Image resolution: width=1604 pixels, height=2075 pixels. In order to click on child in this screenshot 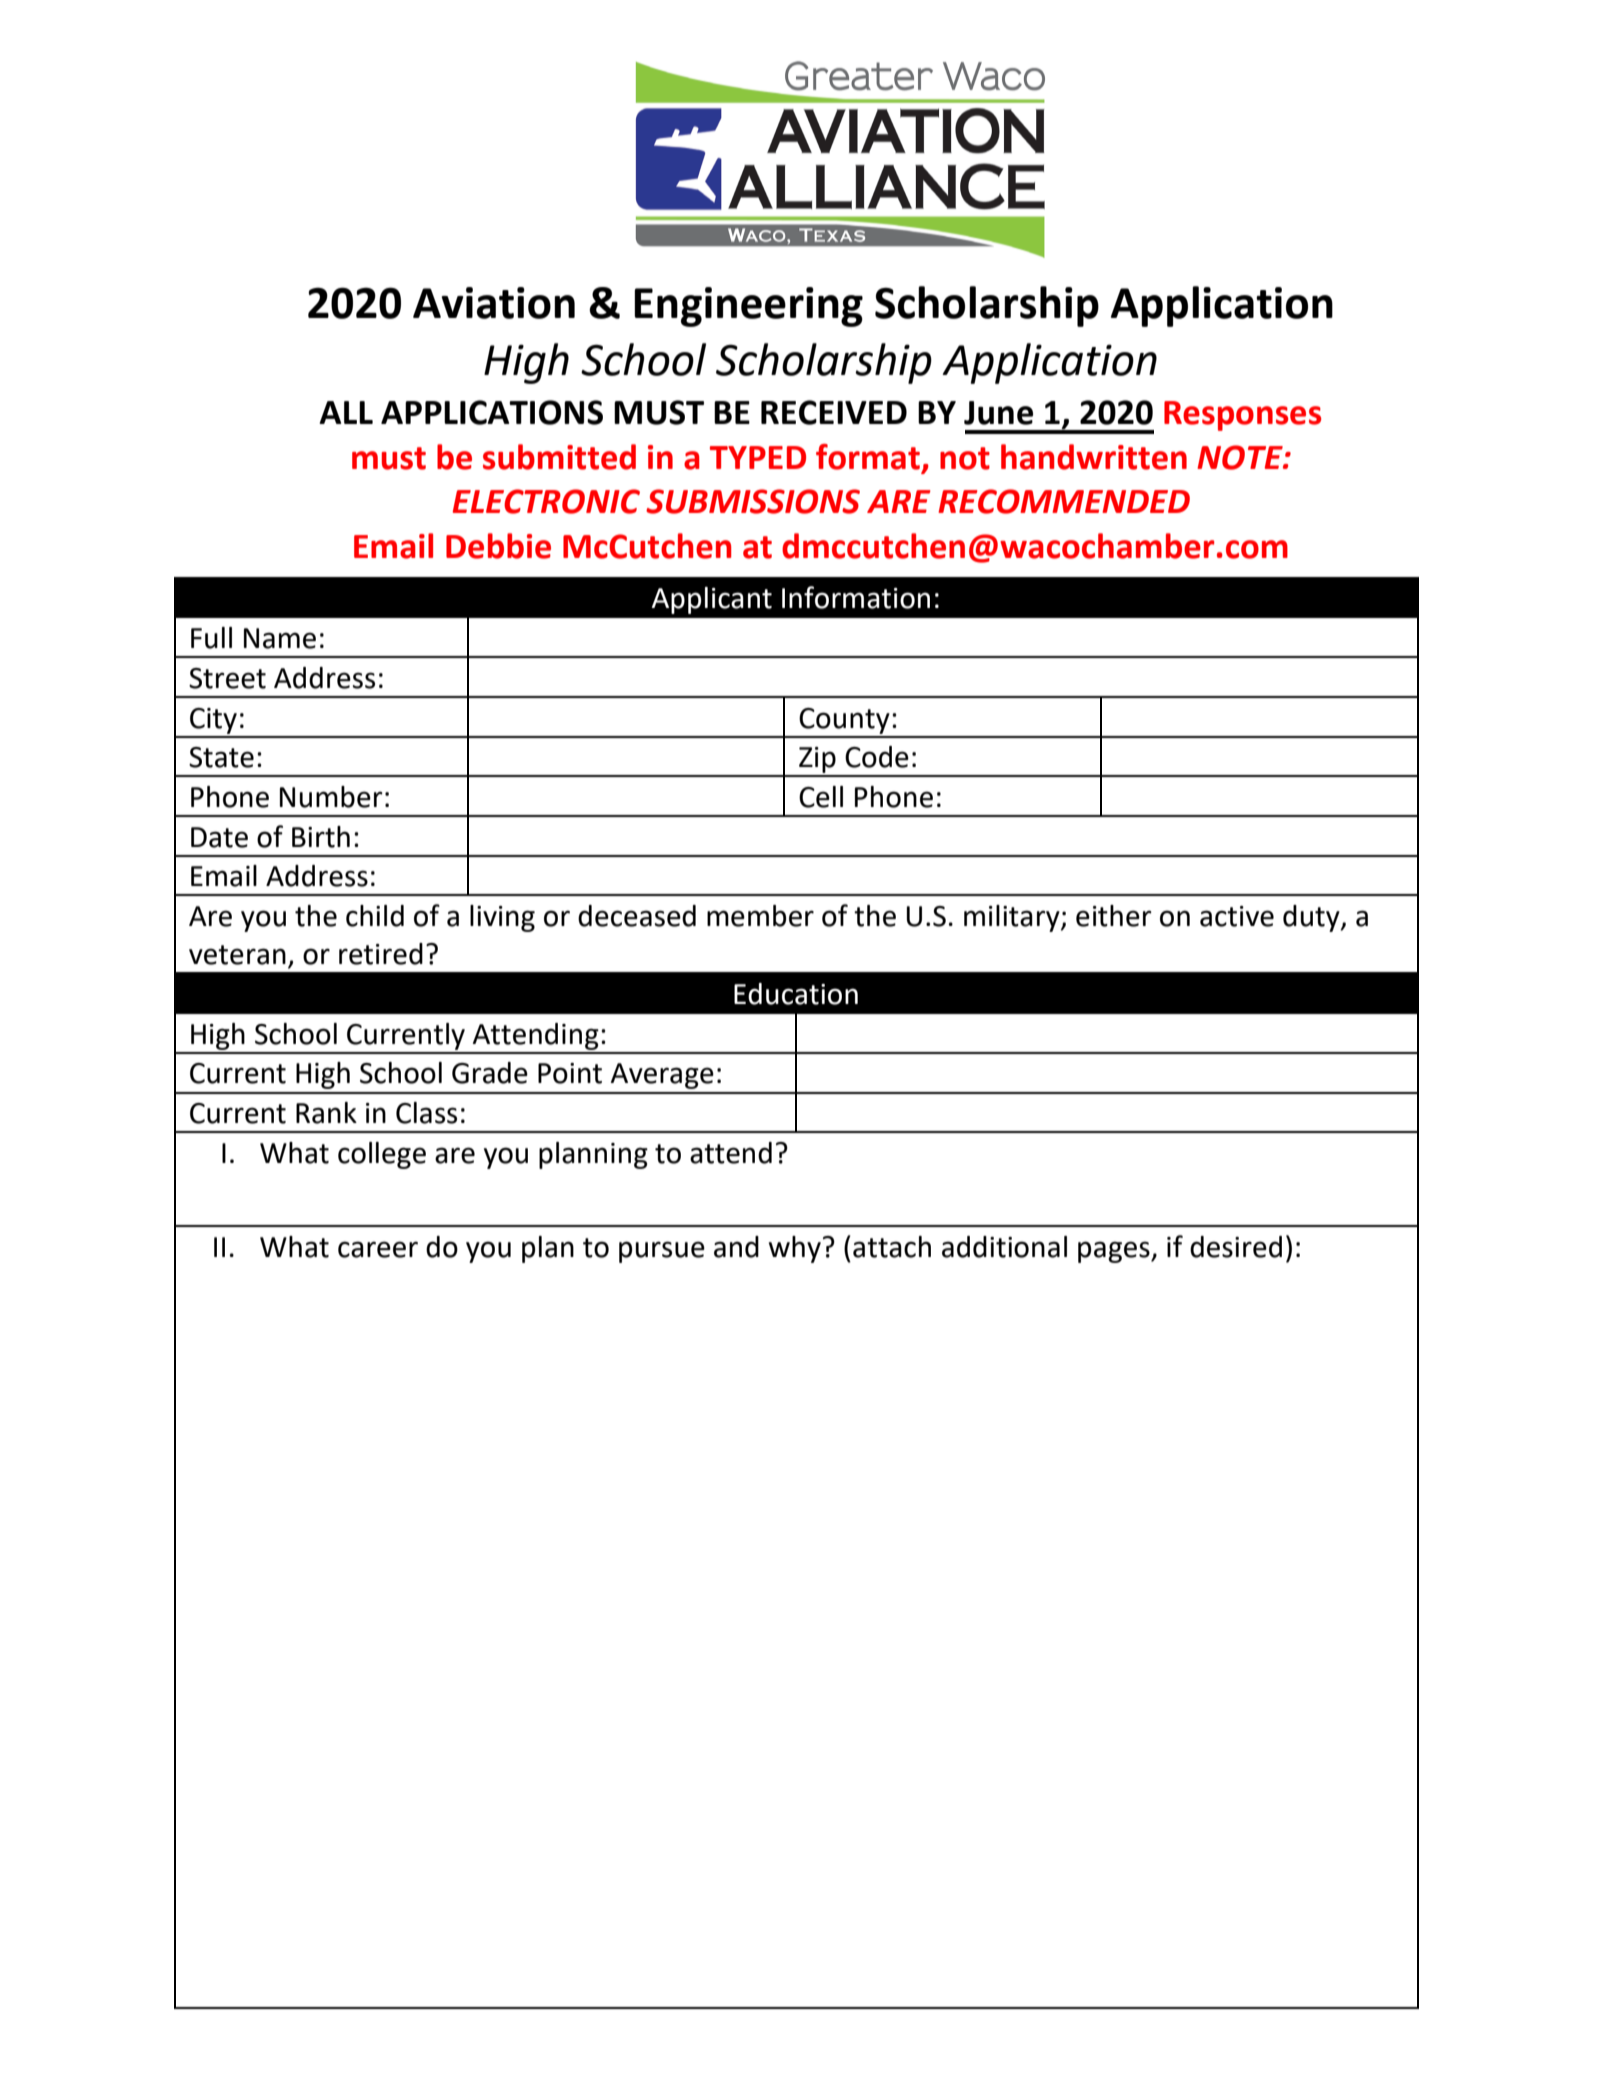, I will do `click(375, 916)`.
